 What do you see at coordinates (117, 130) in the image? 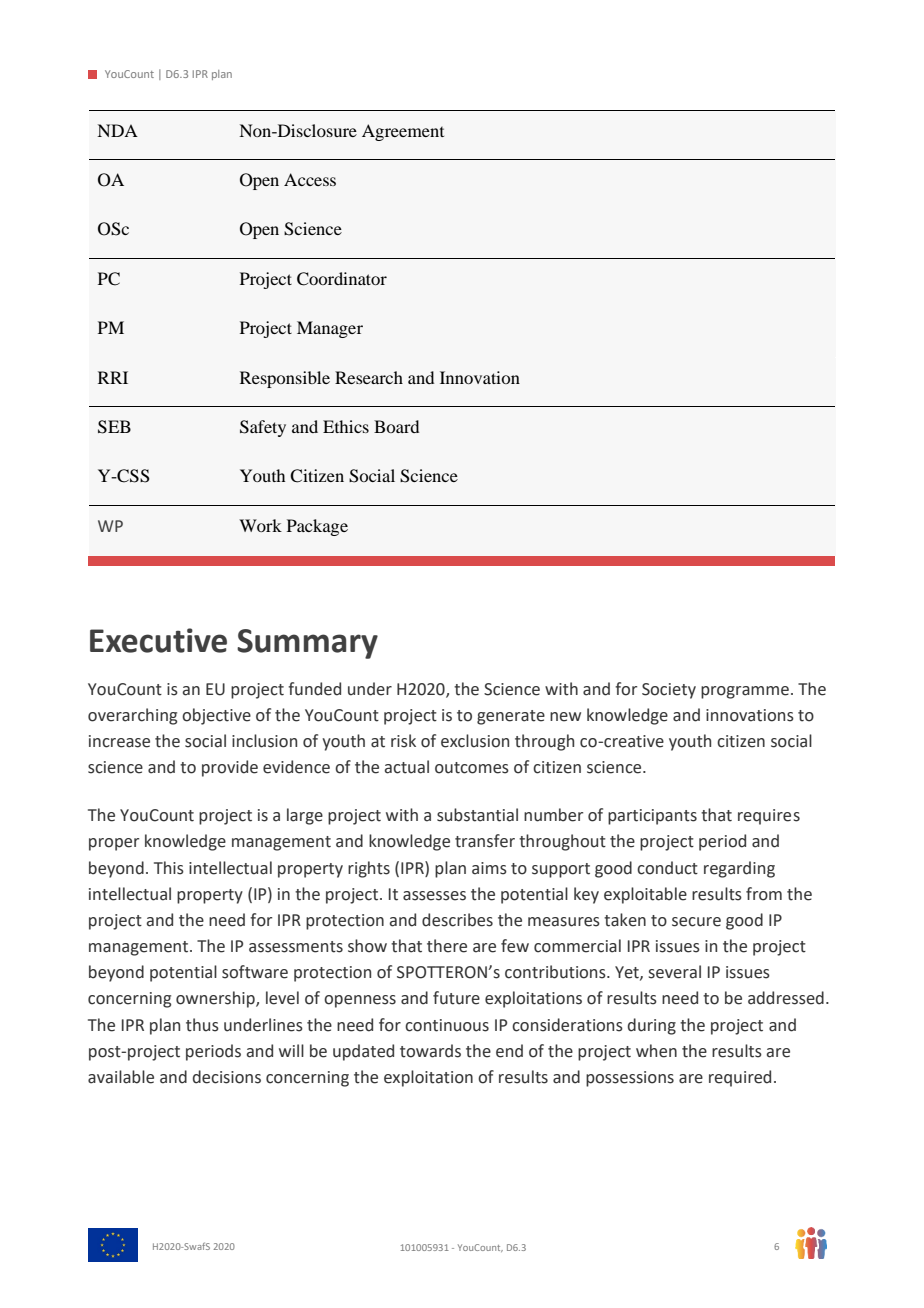
I see `NDA` at bounding box center [117, 130].
